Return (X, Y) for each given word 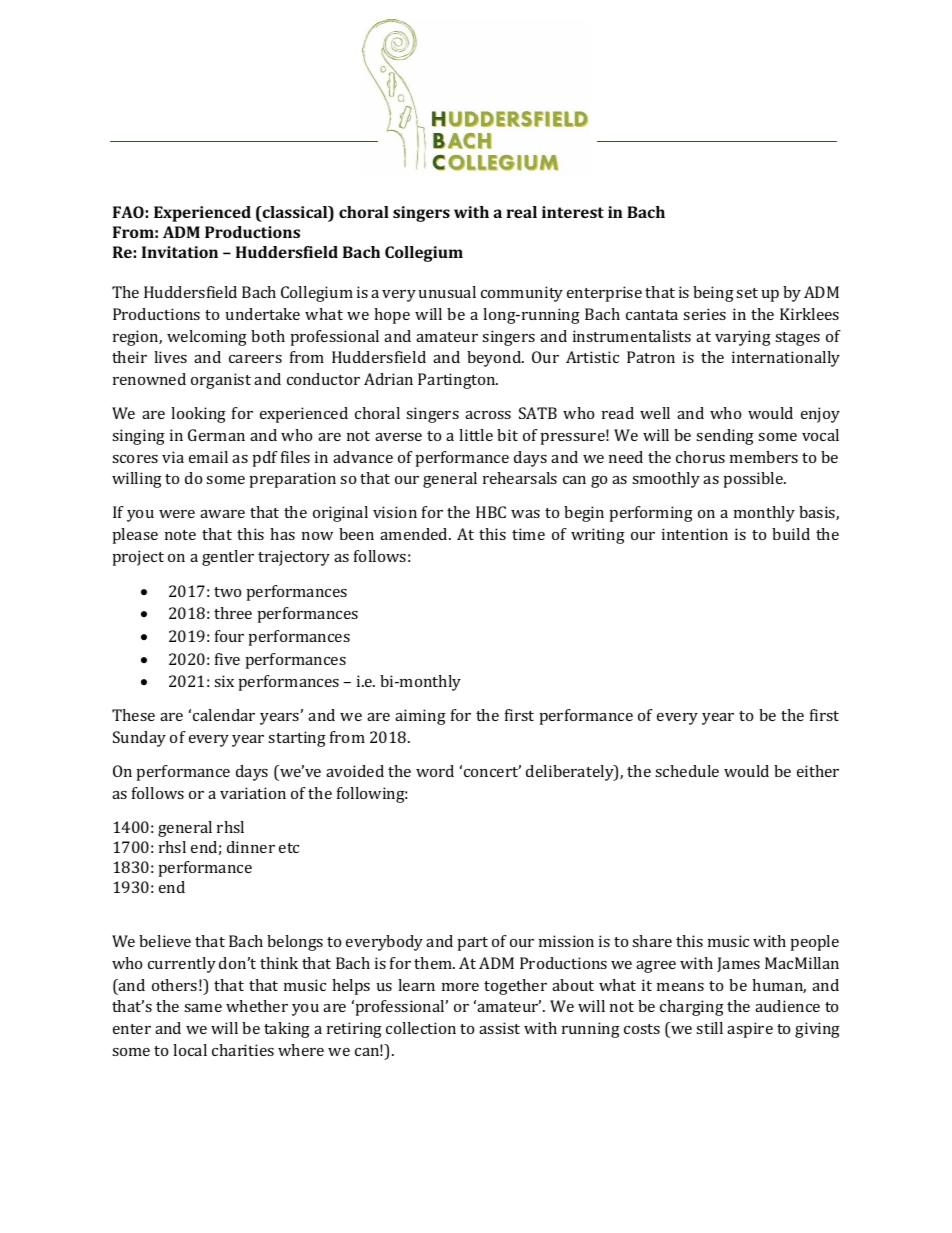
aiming (420, 717)
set (747, 293)
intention (695, 534)
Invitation (180, 252)
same (203, 1008)
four (229, 636)
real (522, 212)
